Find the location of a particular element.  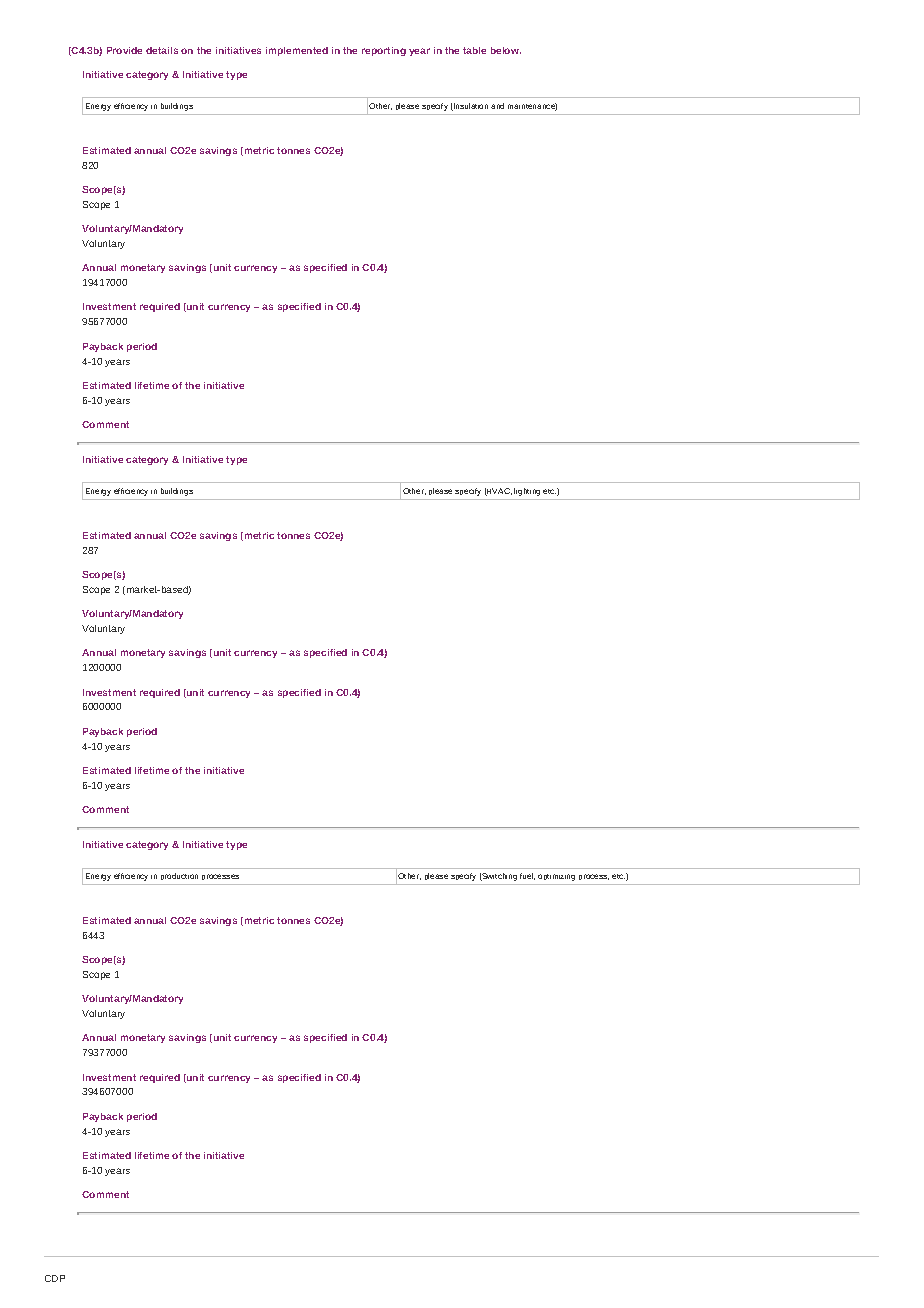

Insulation is located at coordinates (470, 107).
